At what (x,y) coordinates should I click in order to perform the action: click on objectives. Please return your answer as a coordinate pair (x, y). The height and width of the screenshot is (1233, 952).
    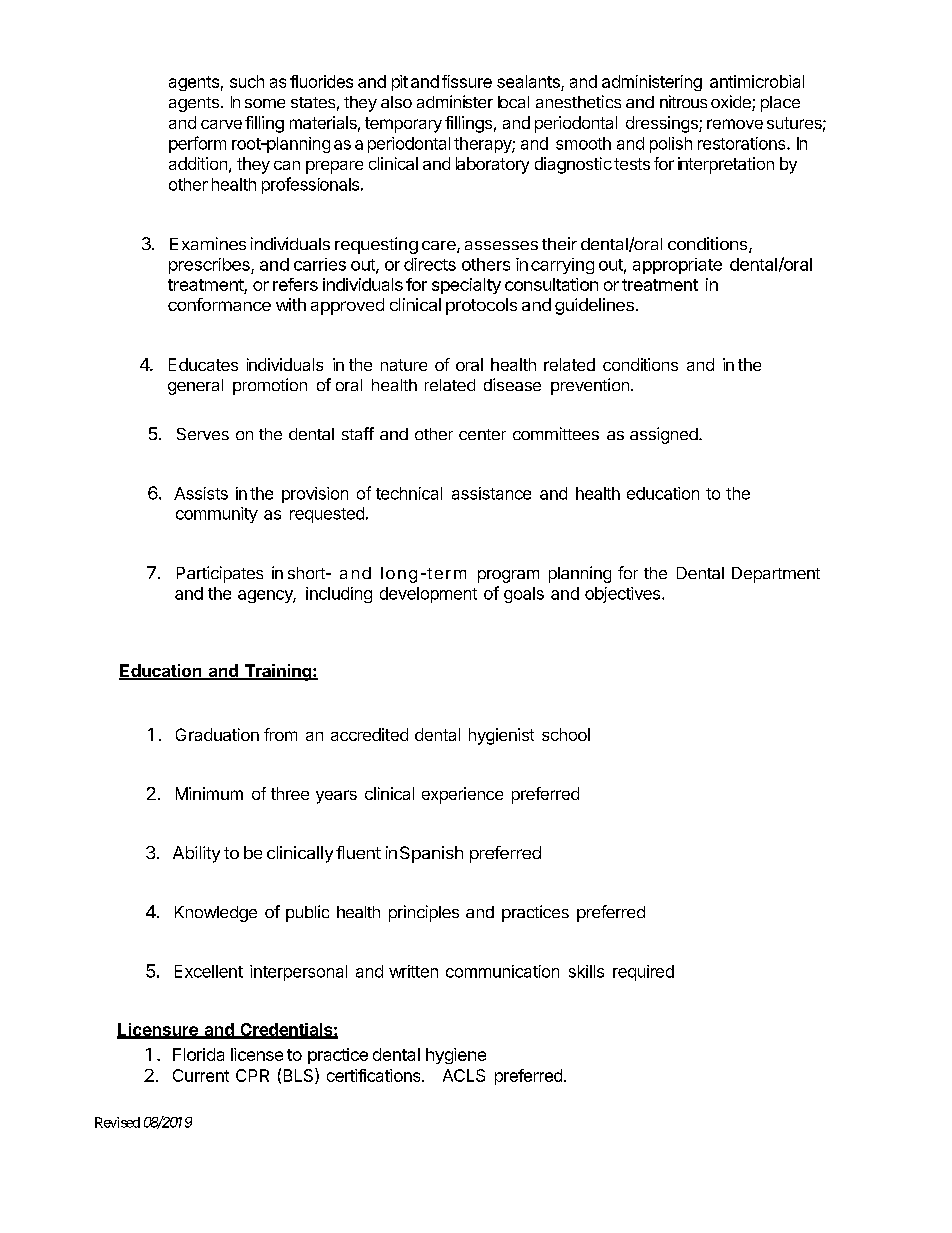
    Looking at the image, I should click on (624, 595).
